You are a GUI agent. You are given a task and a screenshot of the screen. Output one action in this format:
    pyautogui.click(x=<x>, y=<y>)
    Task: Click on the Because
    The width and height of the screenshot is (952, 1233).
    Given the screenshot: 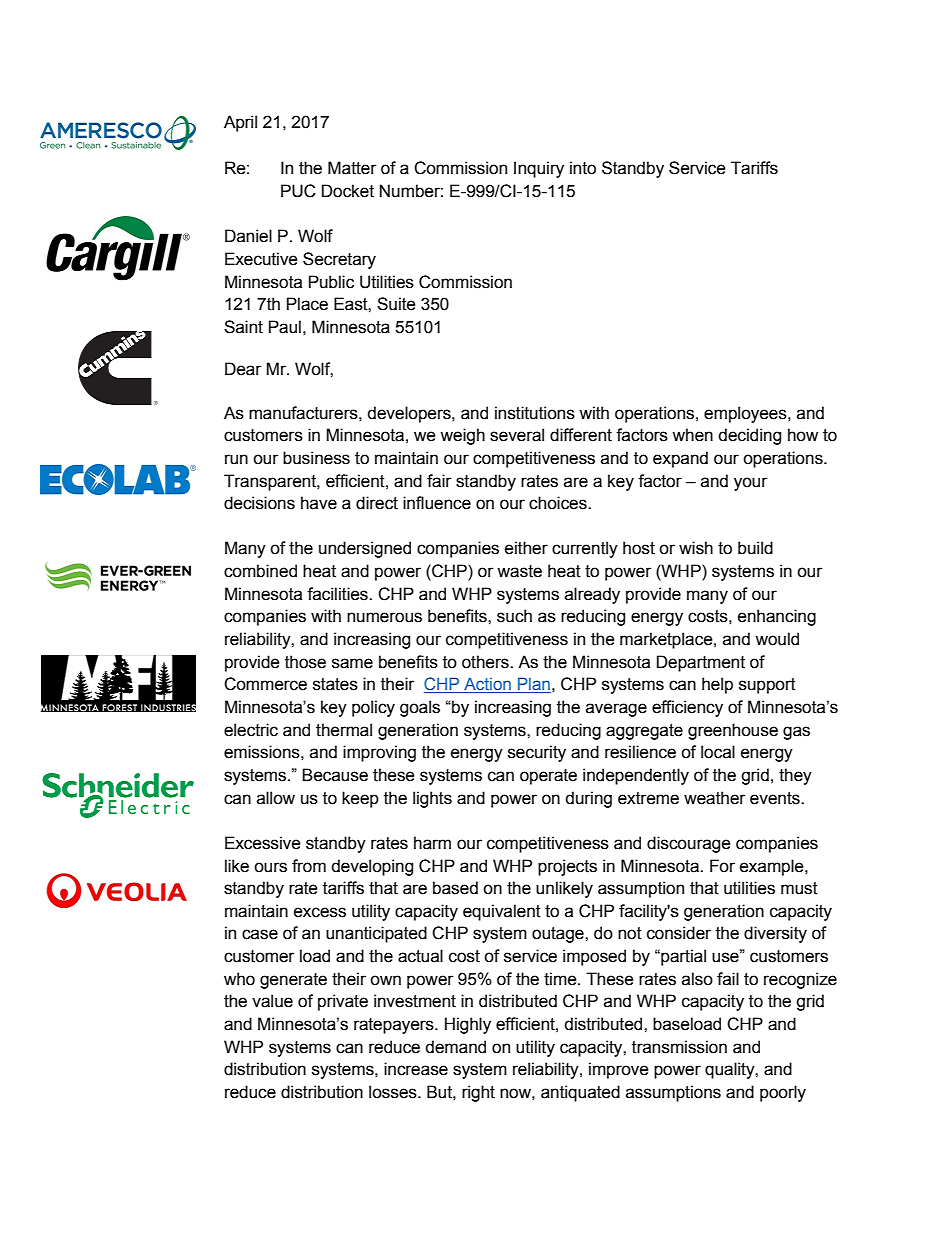 What is the action you would take?
    pyautogui.click(x=335, y=775)
